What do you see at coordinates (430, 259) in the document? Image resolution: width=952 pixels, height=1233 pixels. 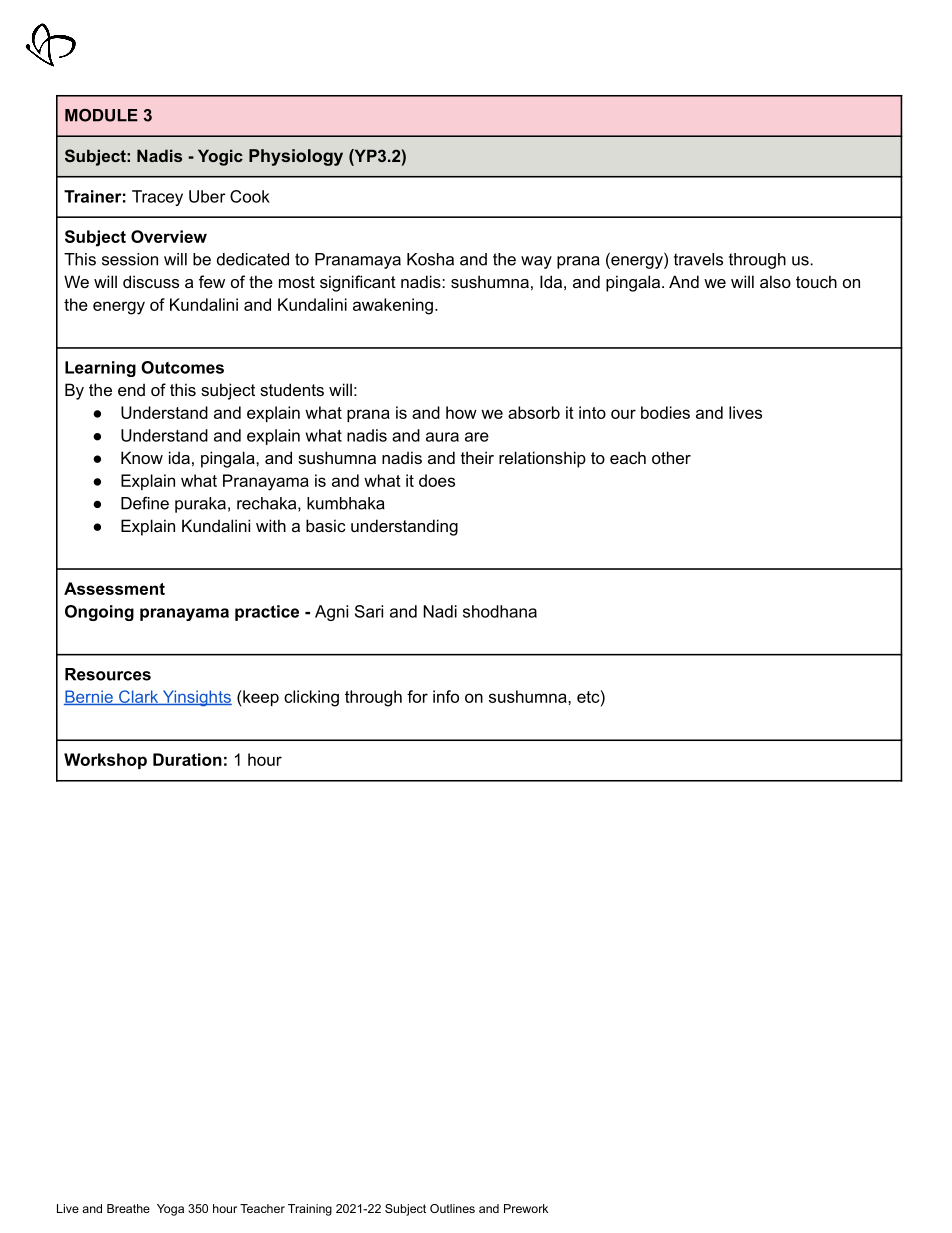 I see `Kosha` at bounding box center [430, 259].
